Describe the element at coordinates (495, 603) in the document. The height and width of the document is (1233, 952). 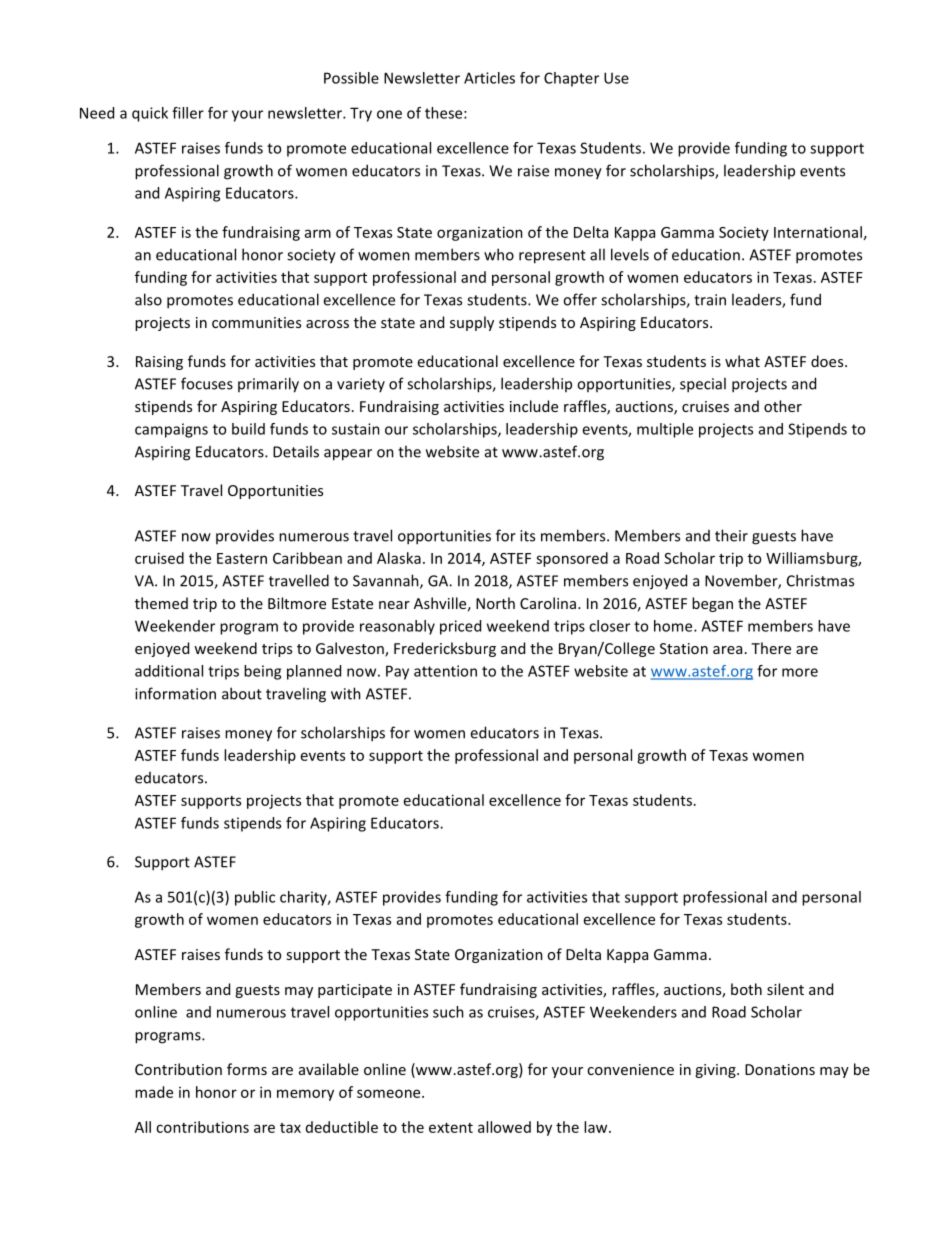
I see `North` at that location.
